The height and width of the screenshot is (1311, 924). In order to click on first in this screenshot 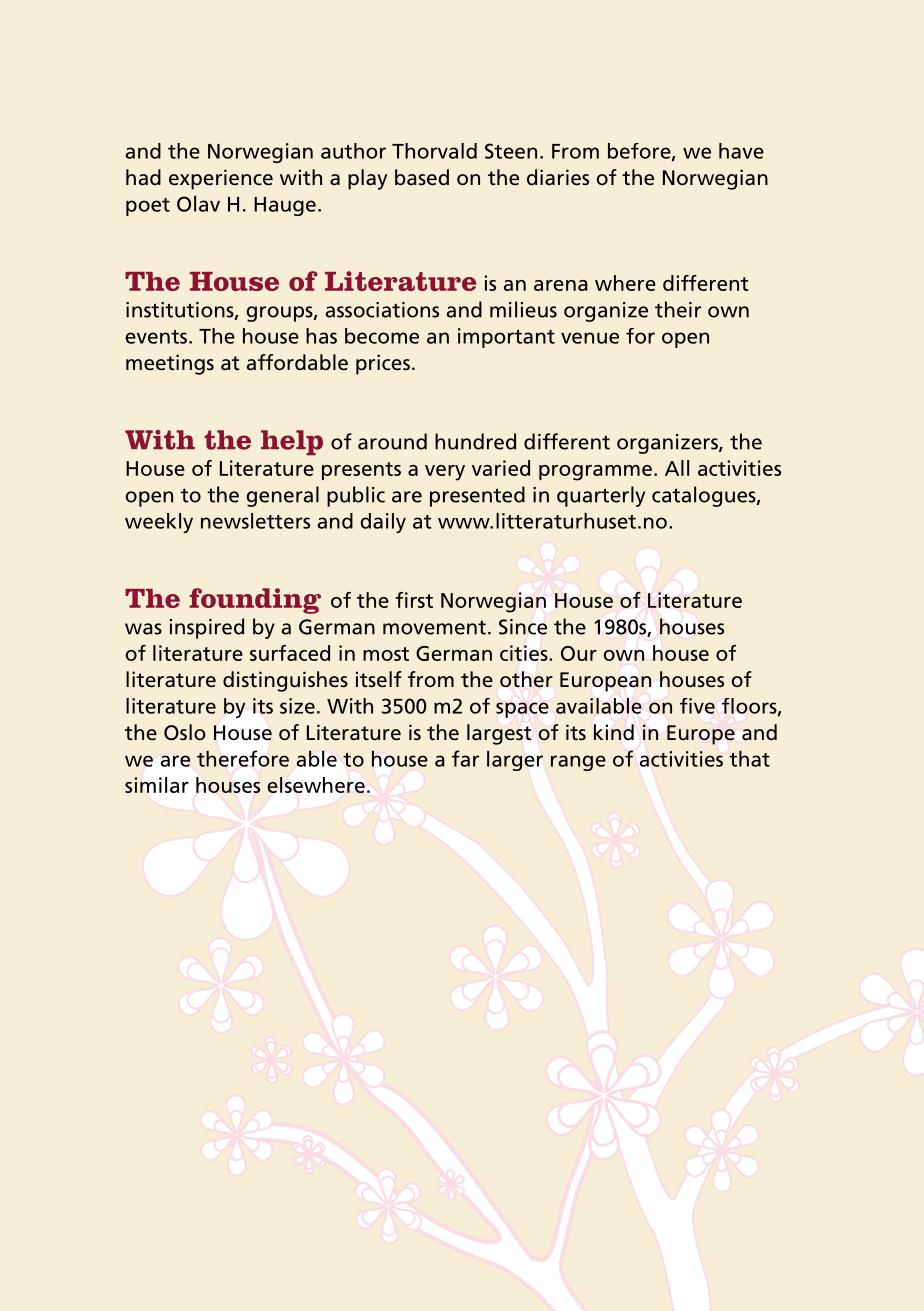, I will do `click(414, 600)`.
